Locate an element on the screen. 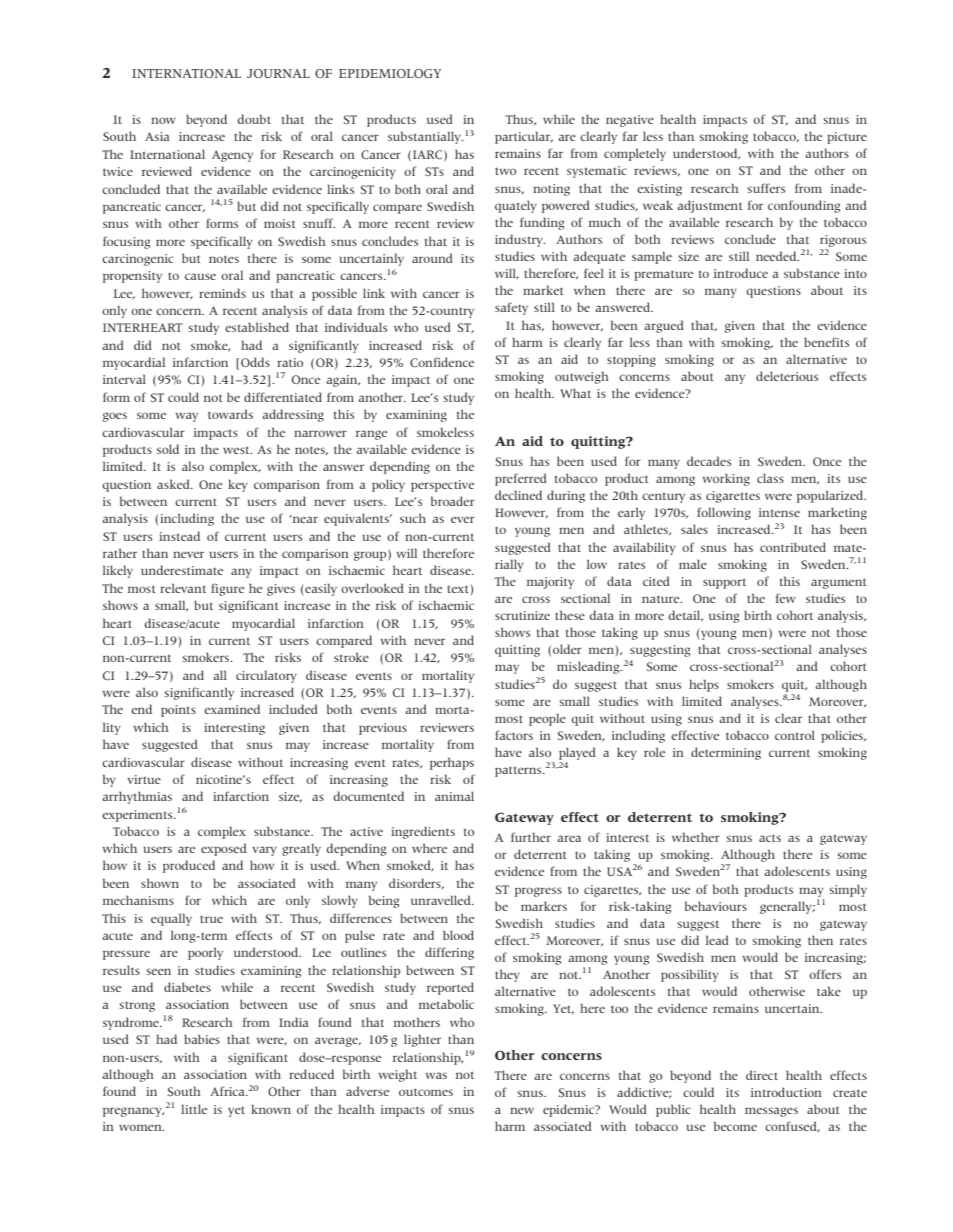 This screenshot has width=953, height=1232. particular is located at coordinates (524, 137).
